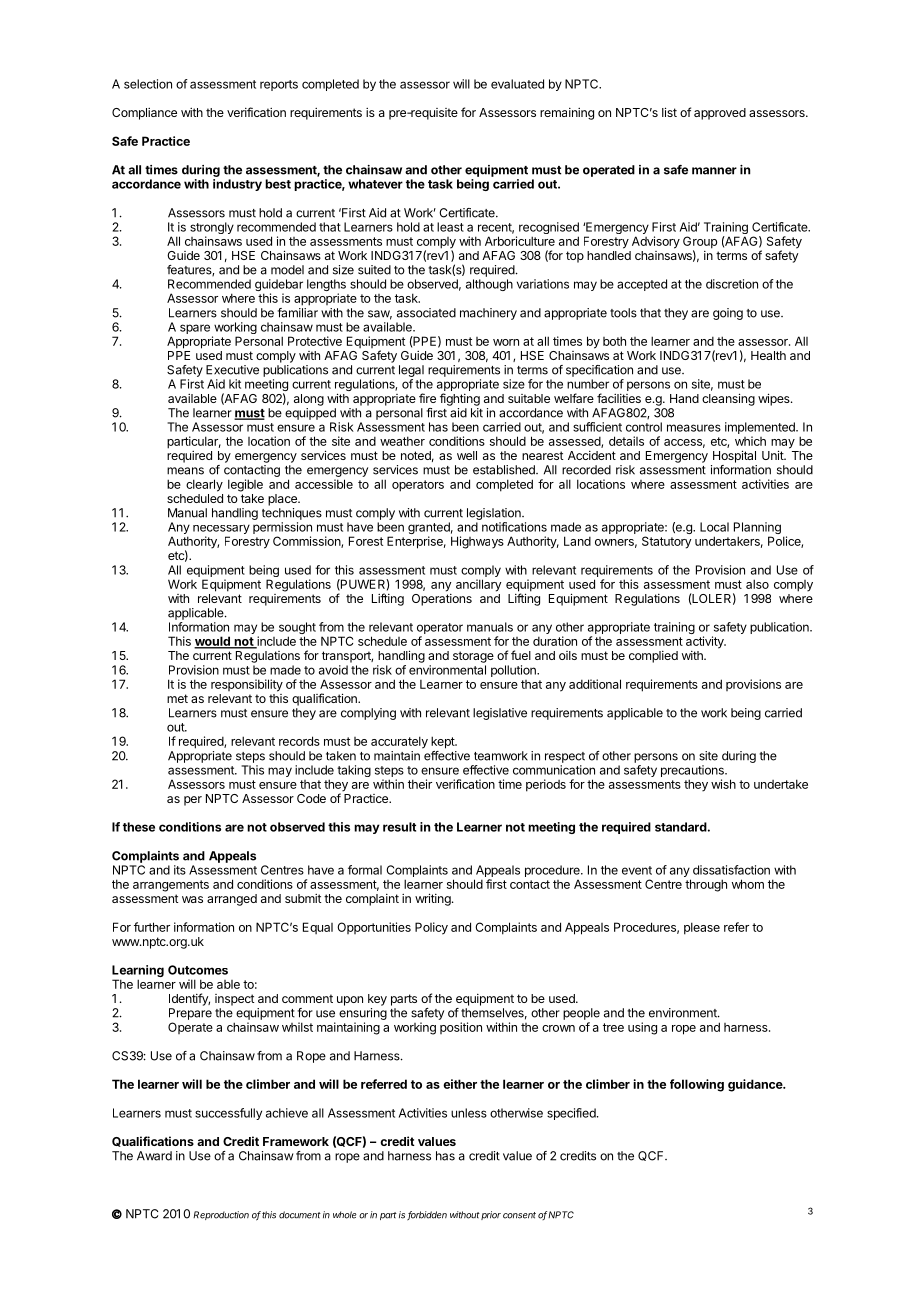 The image size is (924, 1308). What do you see at coordinates (720, 114) in the image?
I see `approved` at bounding box center [720, 114].
